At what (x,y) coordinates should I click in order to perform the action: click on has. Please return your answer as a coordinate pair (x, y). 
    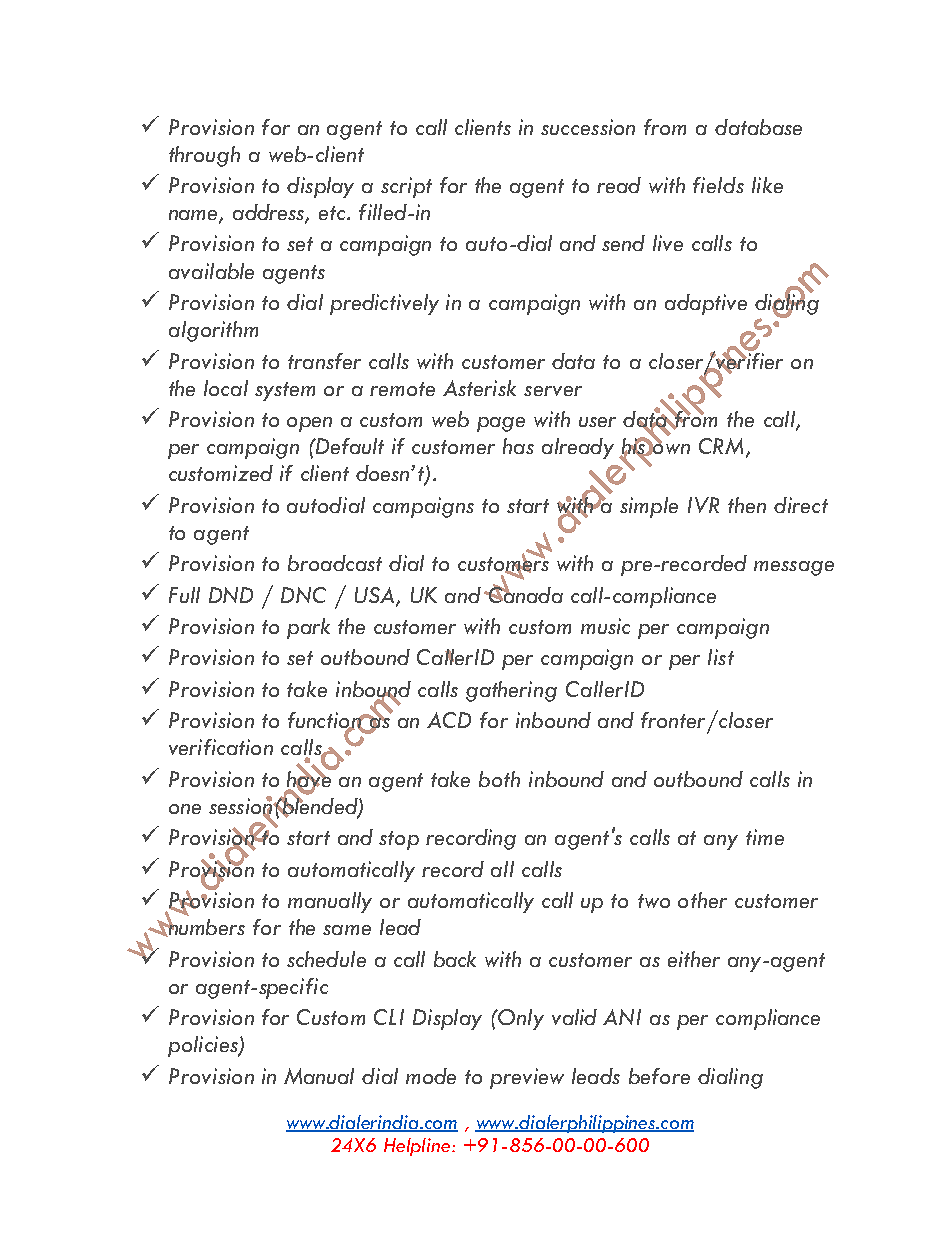
    Looking at the image, I should click on (518, 446).
